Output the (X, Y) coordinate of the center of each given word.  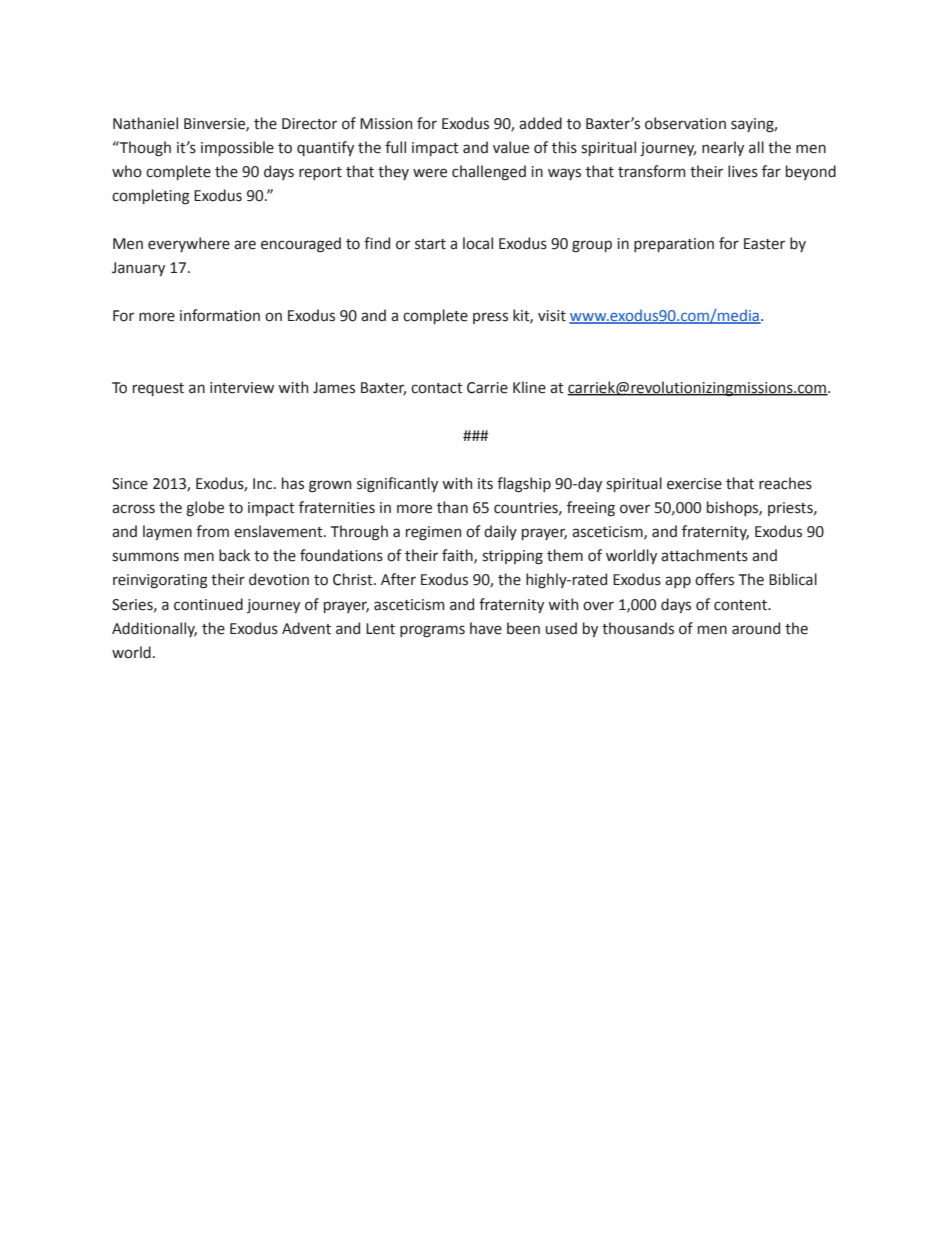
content (741, 605)
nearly (723, 148)
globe (205, 509)
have (486, 628)
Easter (764, 244)
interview (242, 388)
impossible (237, 148)
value (511, 147)
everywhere (189, 244)
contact (437, 388)
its (485, 484)
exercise (694, 484)
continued (208, 604)
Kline (529, 387)
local (478, 243)
